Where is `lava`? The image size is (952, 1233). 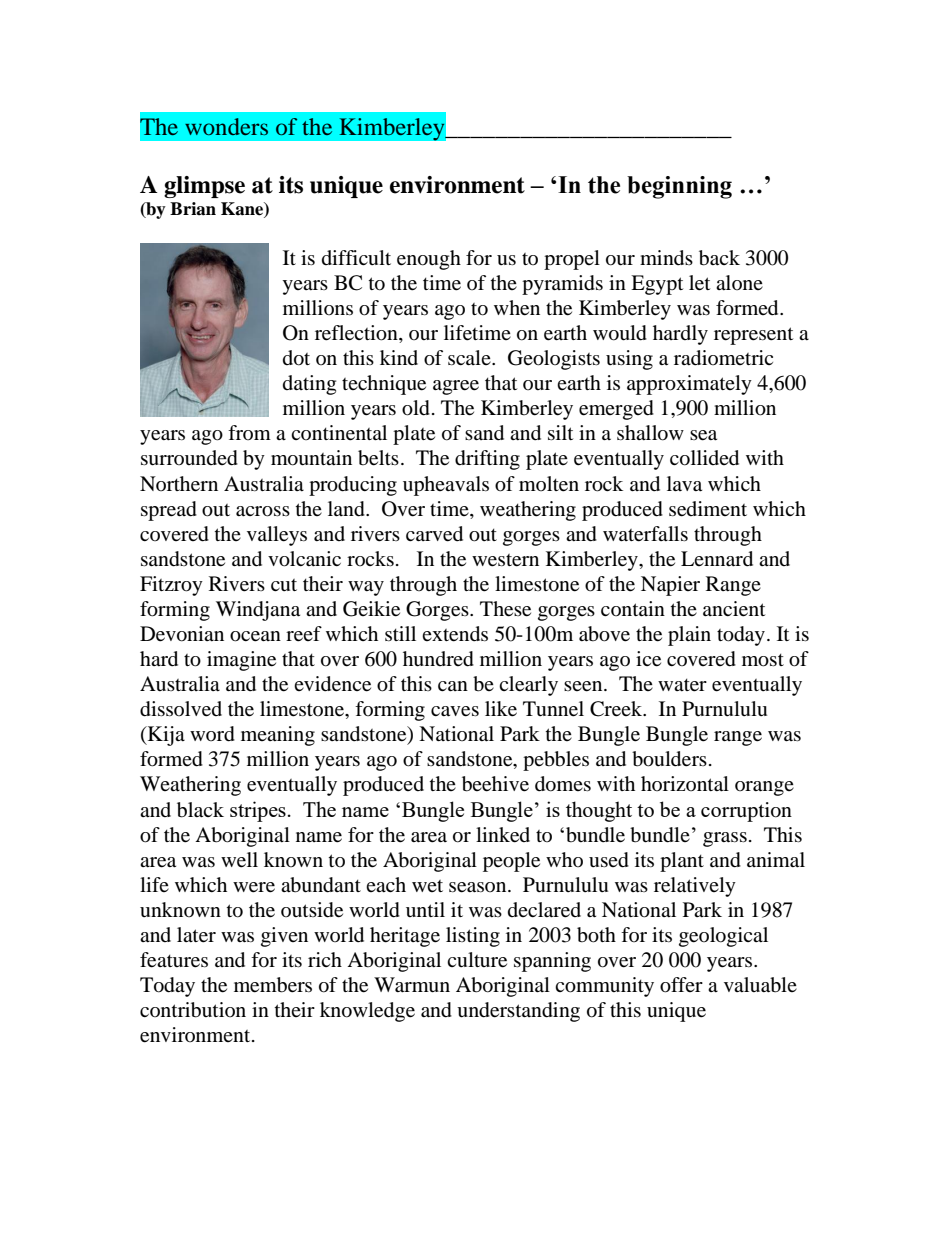
lava is located at coordinates (684, 484).
